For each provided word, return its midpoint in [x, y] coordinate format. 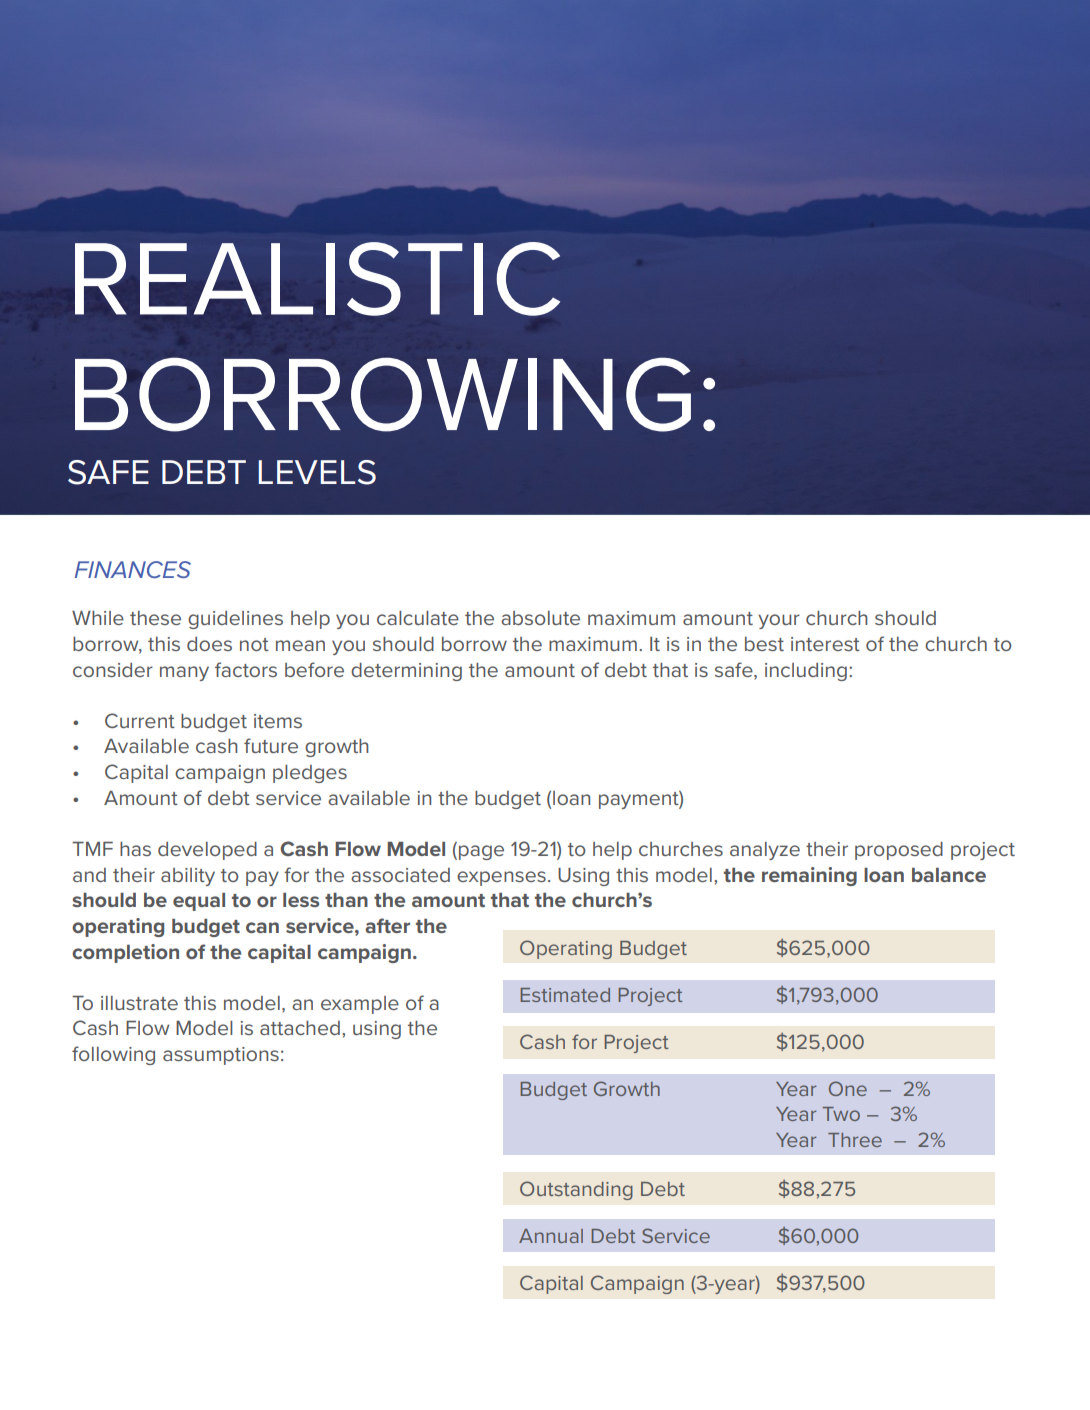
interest [825, 644]
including [806, 672]
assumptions [221, 1056]
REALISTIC [317, 279]
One [848, 1088]
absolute [540, 618]
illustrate [139, 1003]
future [271, 745]
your [779, 621]
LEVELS [317, 472]
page [481, 852]
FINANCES [133, 569]
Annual [551, 1236]
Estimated [565, 995]
